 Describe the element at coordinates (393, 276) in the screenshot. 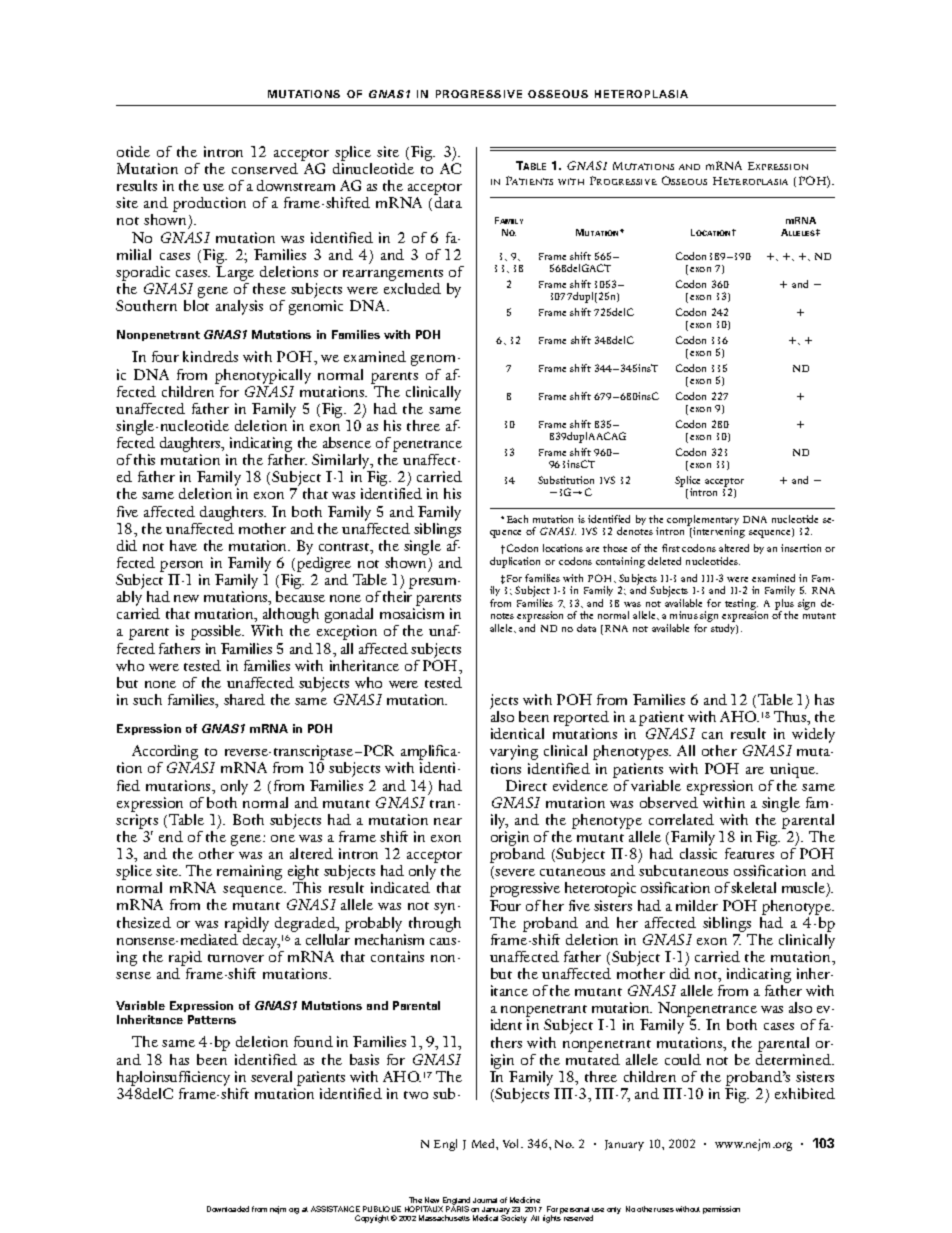

I see `rearrangements` at that location.
